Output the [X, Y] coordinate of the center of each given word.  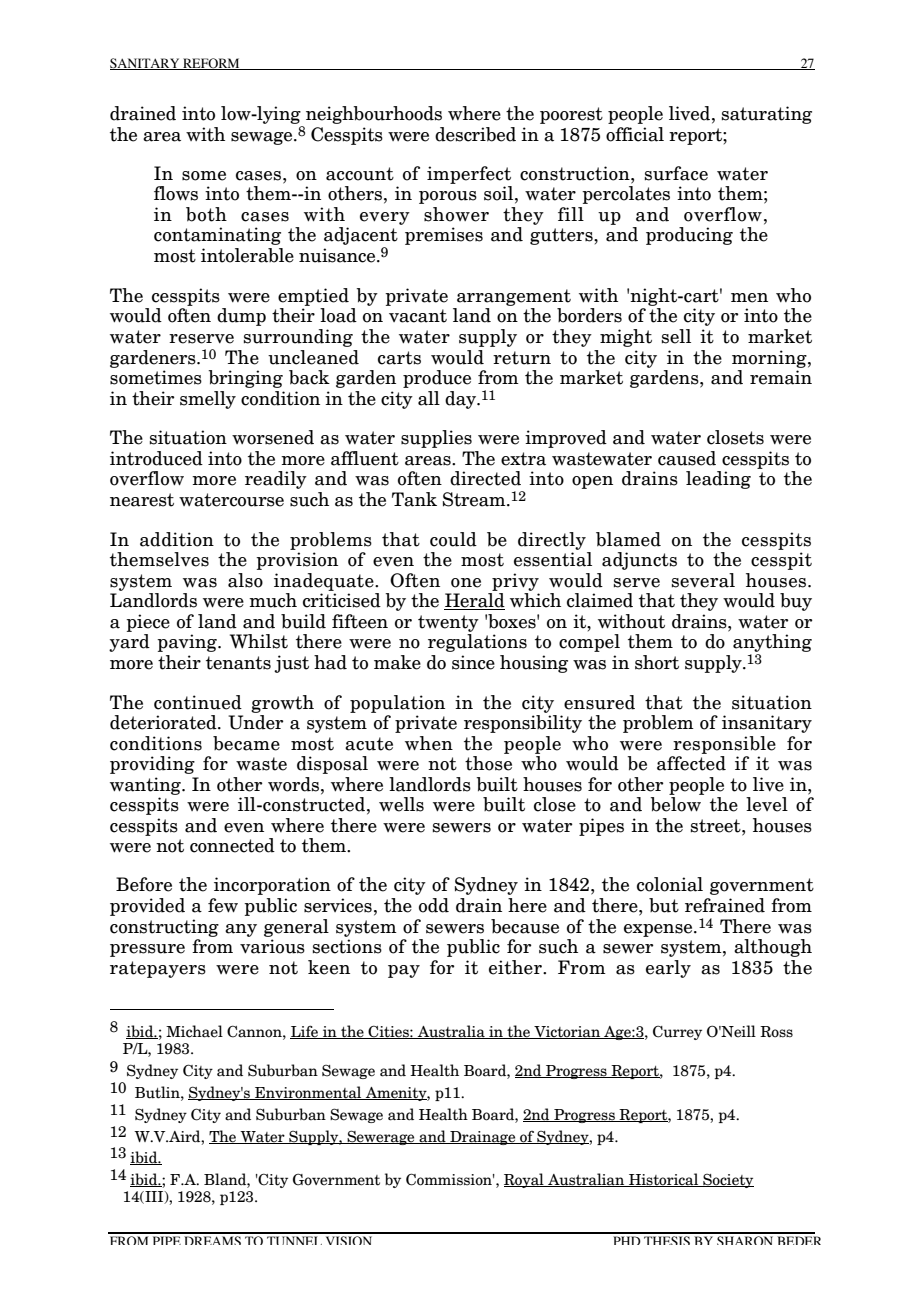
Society [727, 1181]
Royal [525, 1180]
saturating [767, 115]
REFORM [211, 64]
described [475, 134]
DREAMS [212, 1240]
